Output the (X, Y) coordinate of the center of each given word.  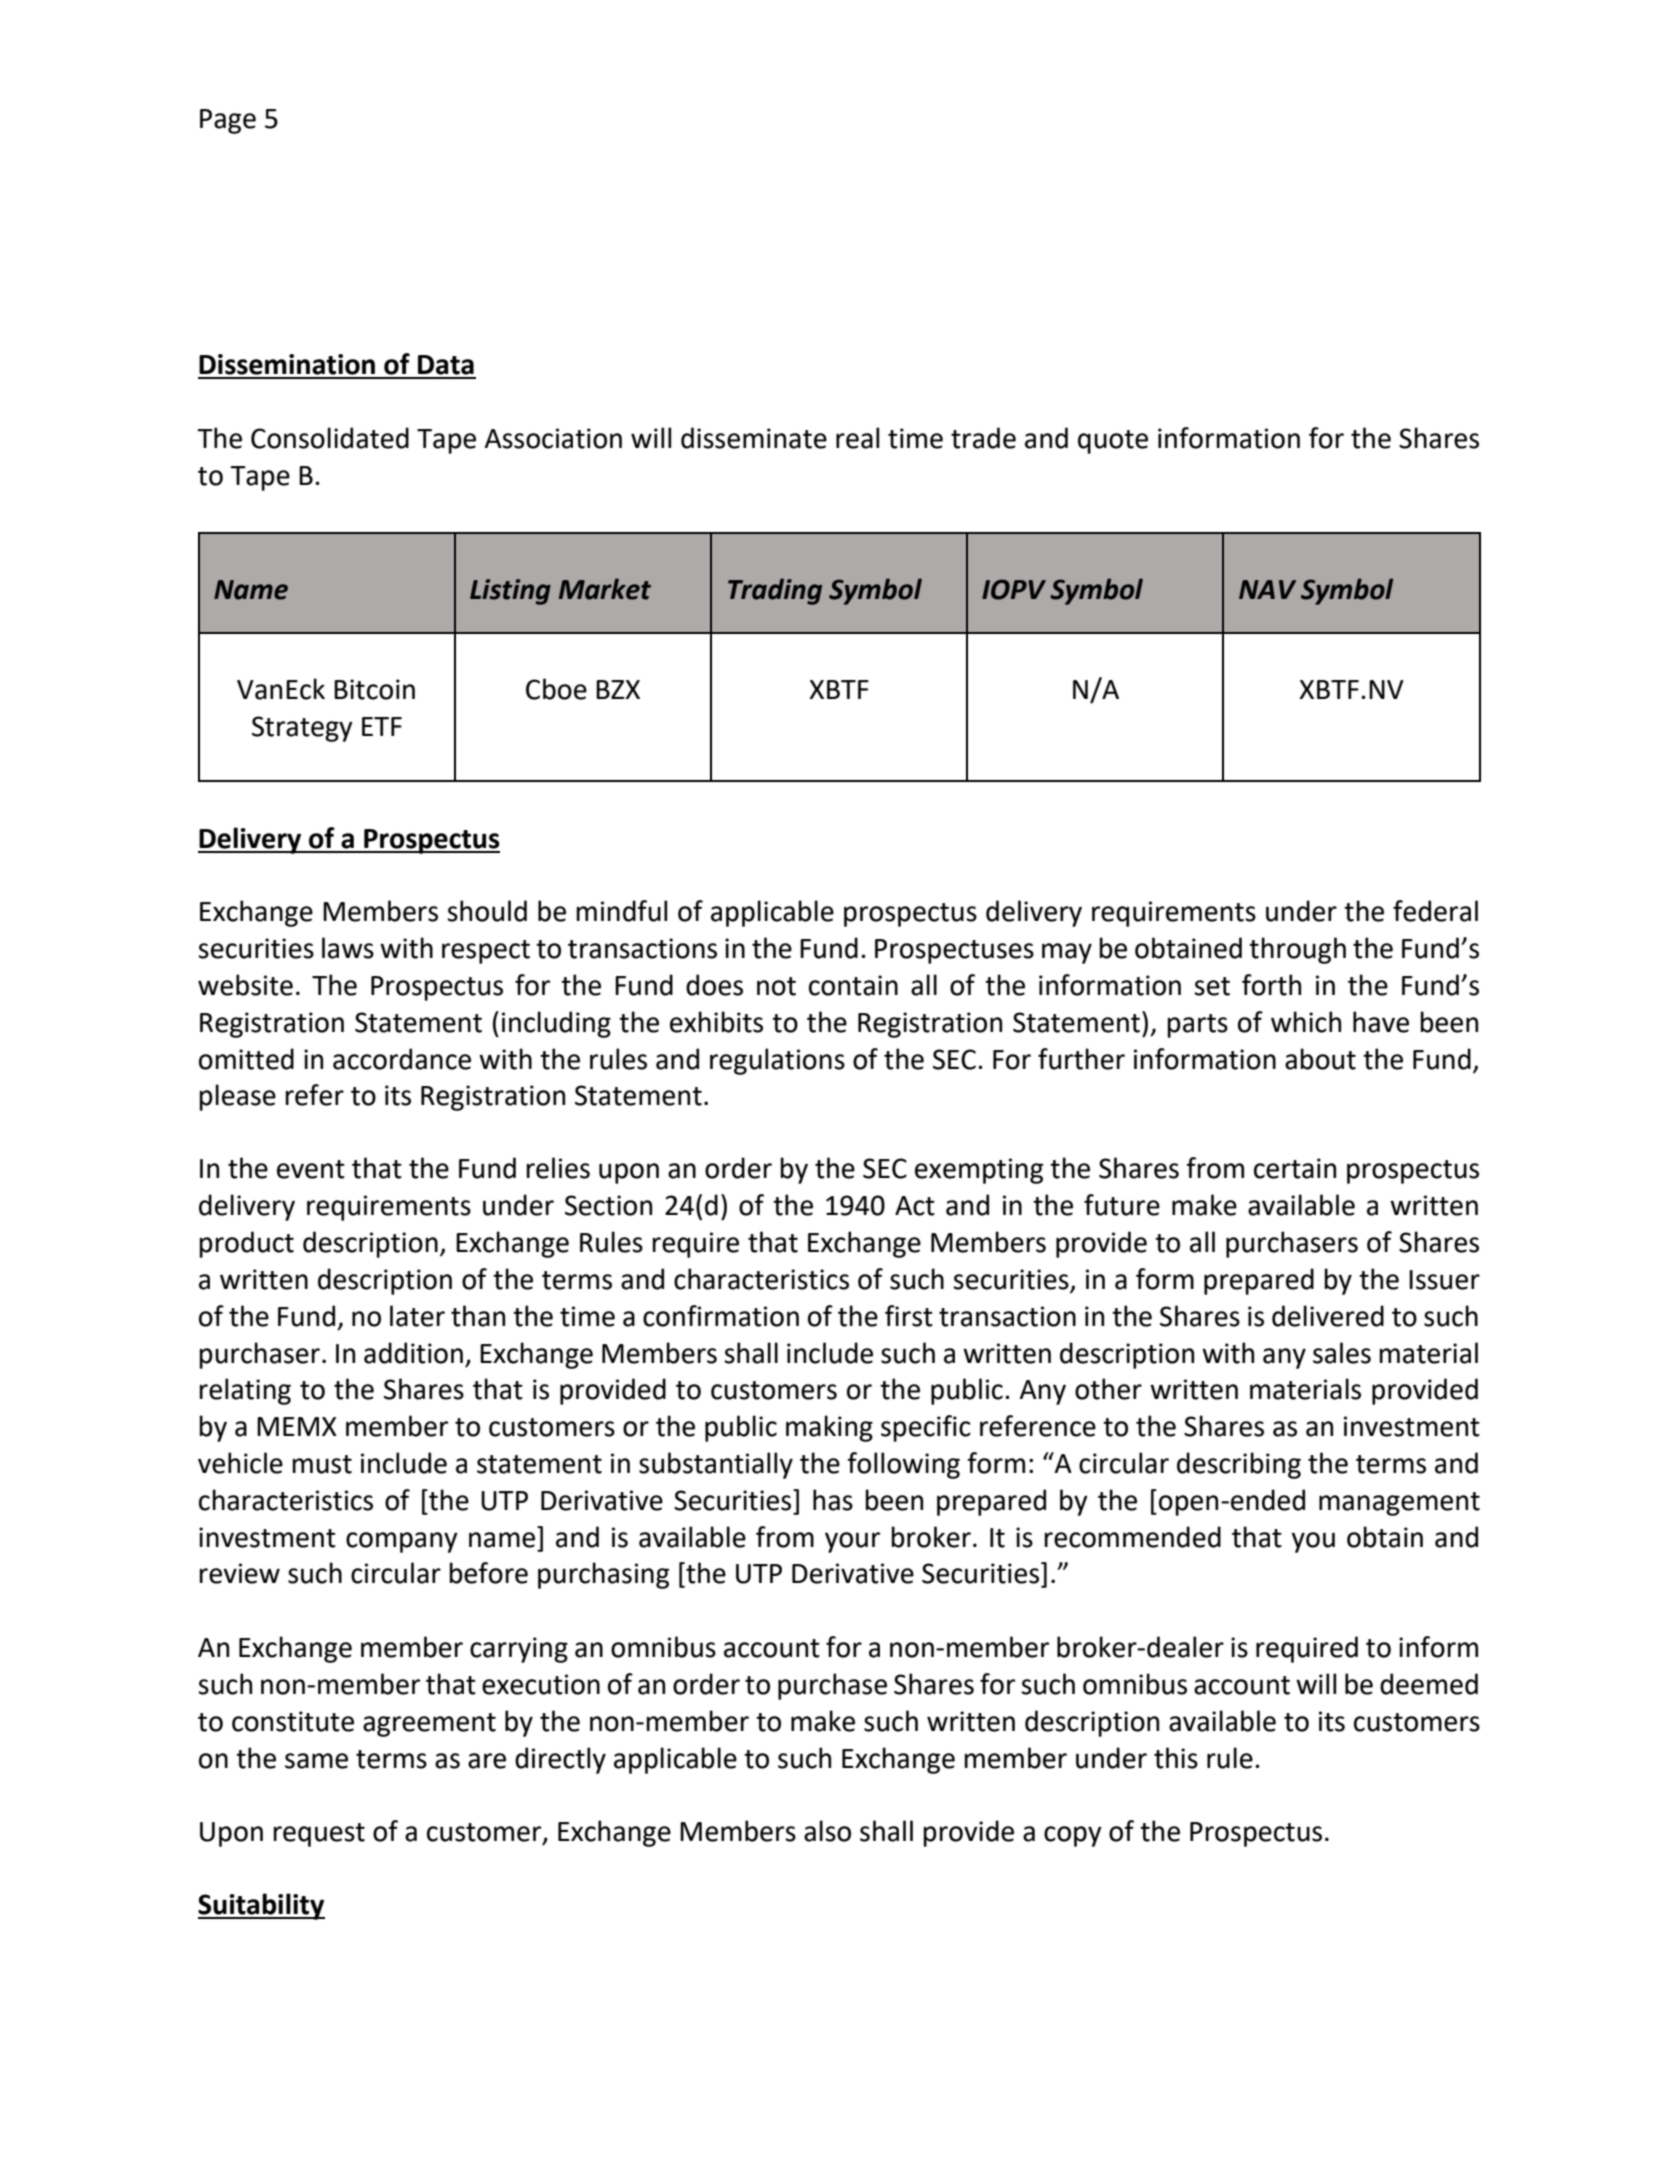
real (857, 438)
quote (1113, 442)
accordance (402, 1059)
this (1176, 1758)
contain (853, 985)
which (1306, 1022)
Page (228, 121)
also (827, 1831)
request (319, 1835)
